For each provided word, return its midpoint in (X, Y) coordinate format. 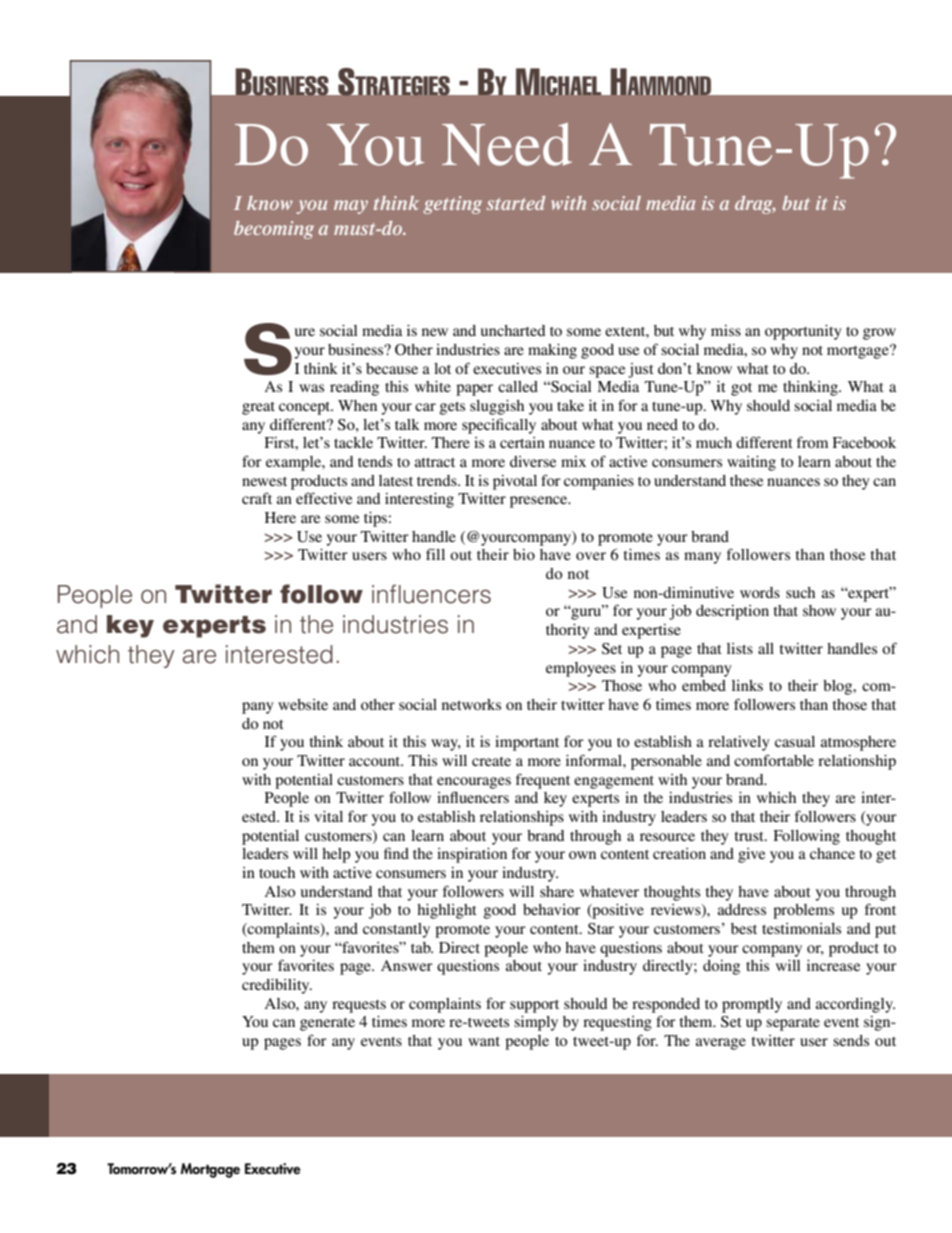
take (570, 405)
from (812, 442)
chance (832, 853)
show (819, 610)
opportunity (803, 332)
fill (435, 554)
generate (327, 1024)
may (351, 207)
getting (452, 205)
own (582, 855)
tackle (353, 442)
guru (586, 613)
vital (328, 816)
